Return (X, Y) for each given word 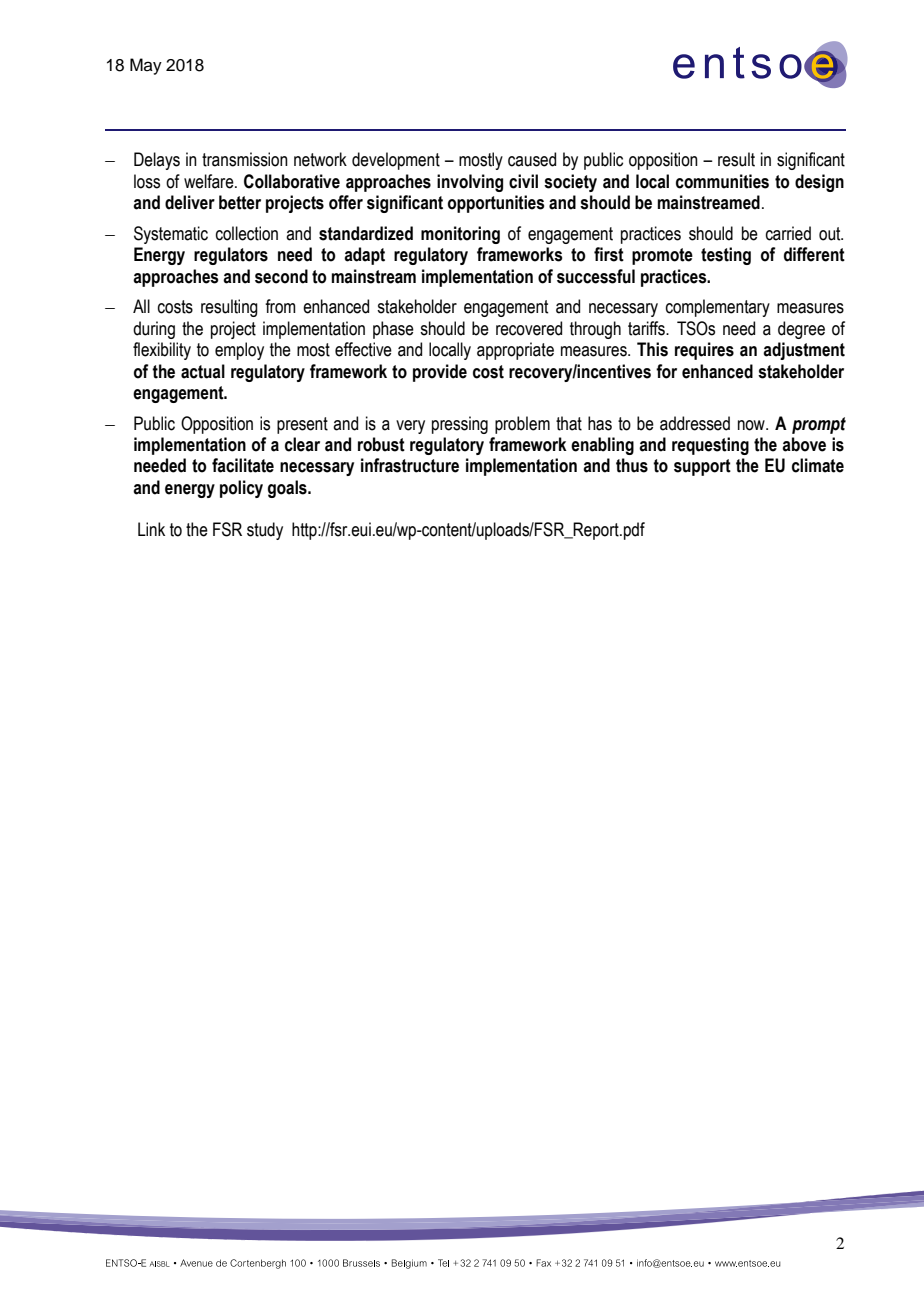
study (265, 531)
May (146, 66)
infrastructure (410, 465)
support (702, 467)
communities (722, 181)
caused (532, 159)
